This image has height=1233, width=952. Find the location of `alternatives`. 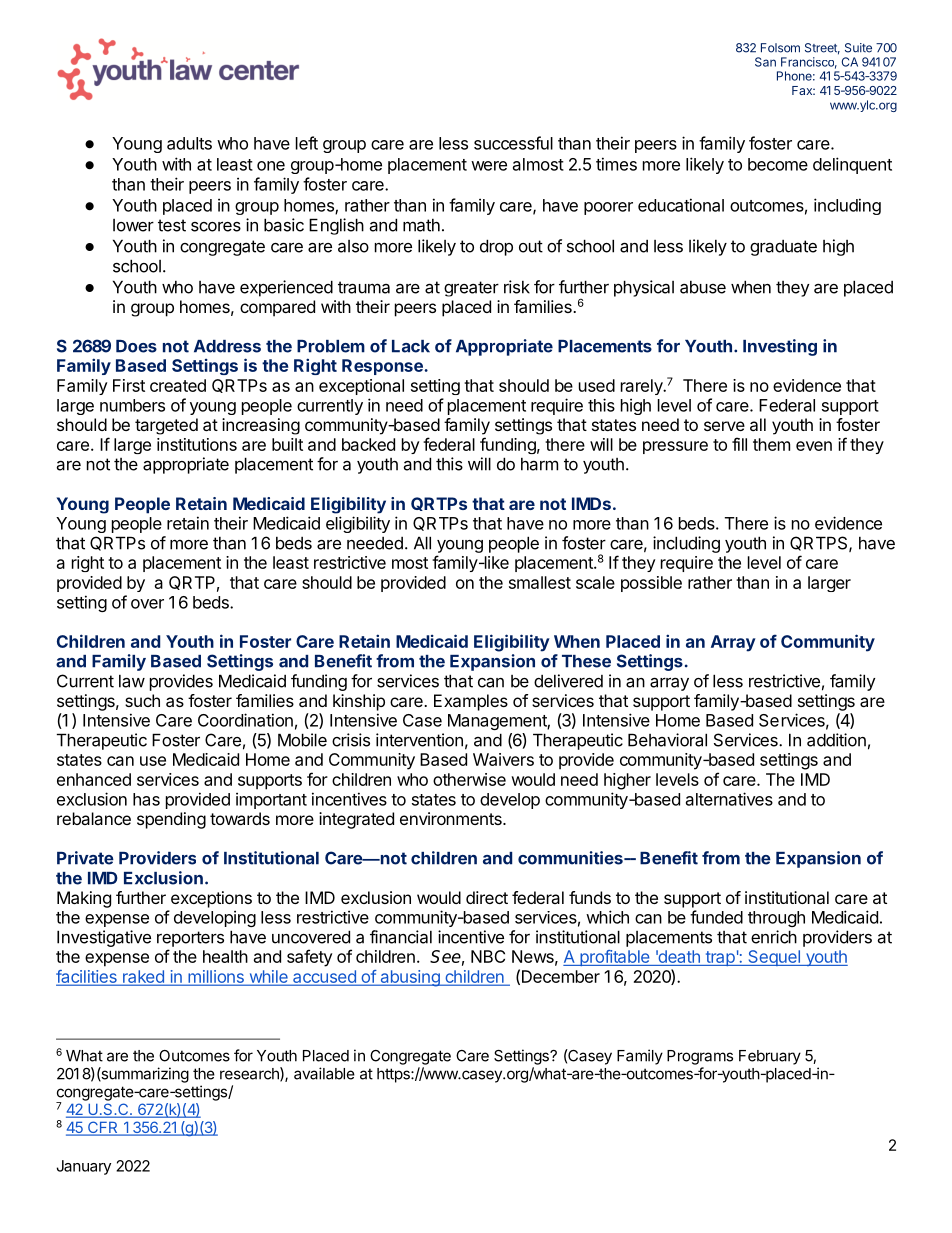

alternatives is located at coordinates (729, 799).
